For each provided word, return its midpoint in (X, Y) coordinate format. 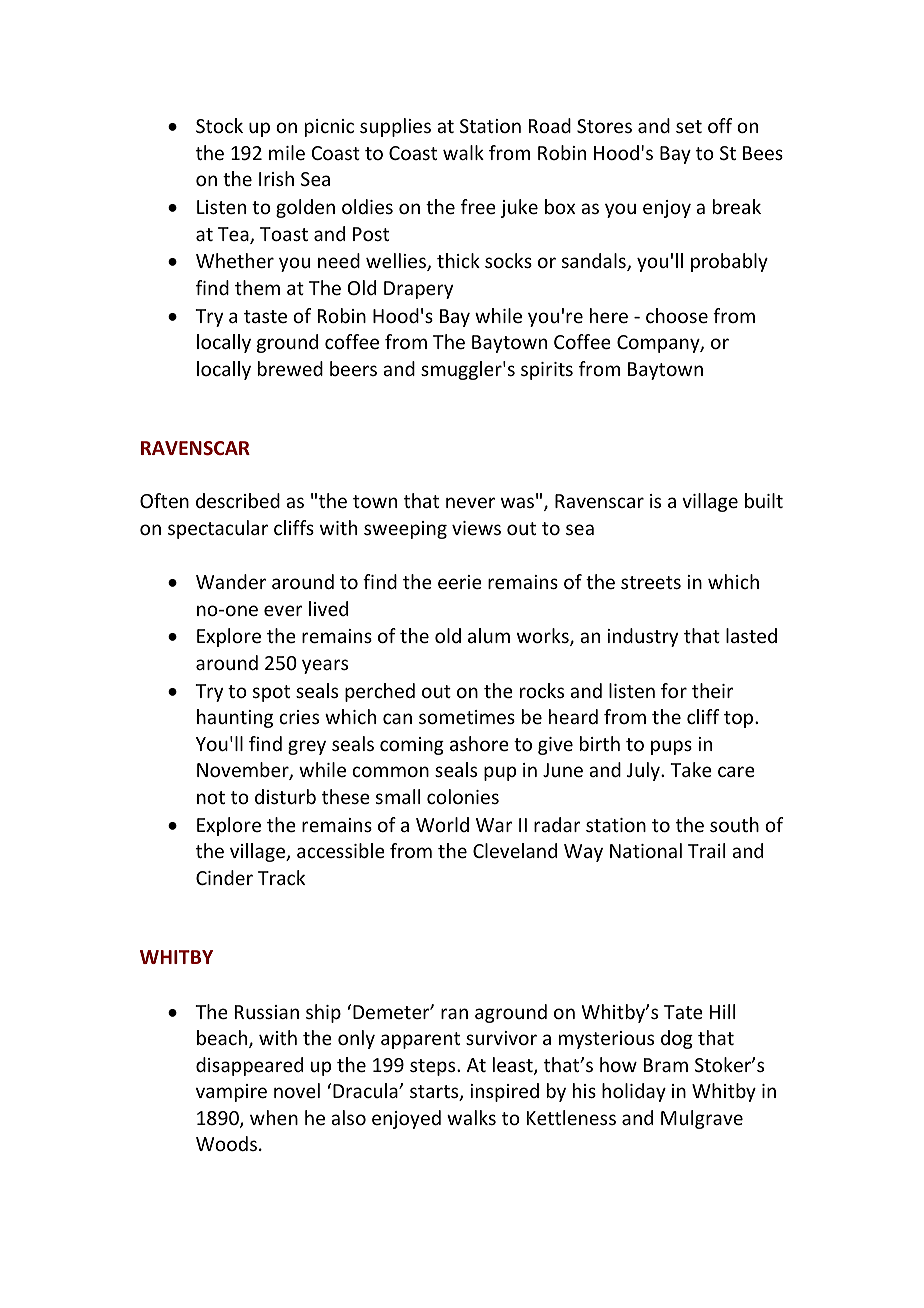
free (478, 206)
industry (642, 637)
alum (489, 635)
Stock (219, 125)
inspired (504, 1092)
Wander (231, 581)
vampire (231, 1093)
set (689, 126)
